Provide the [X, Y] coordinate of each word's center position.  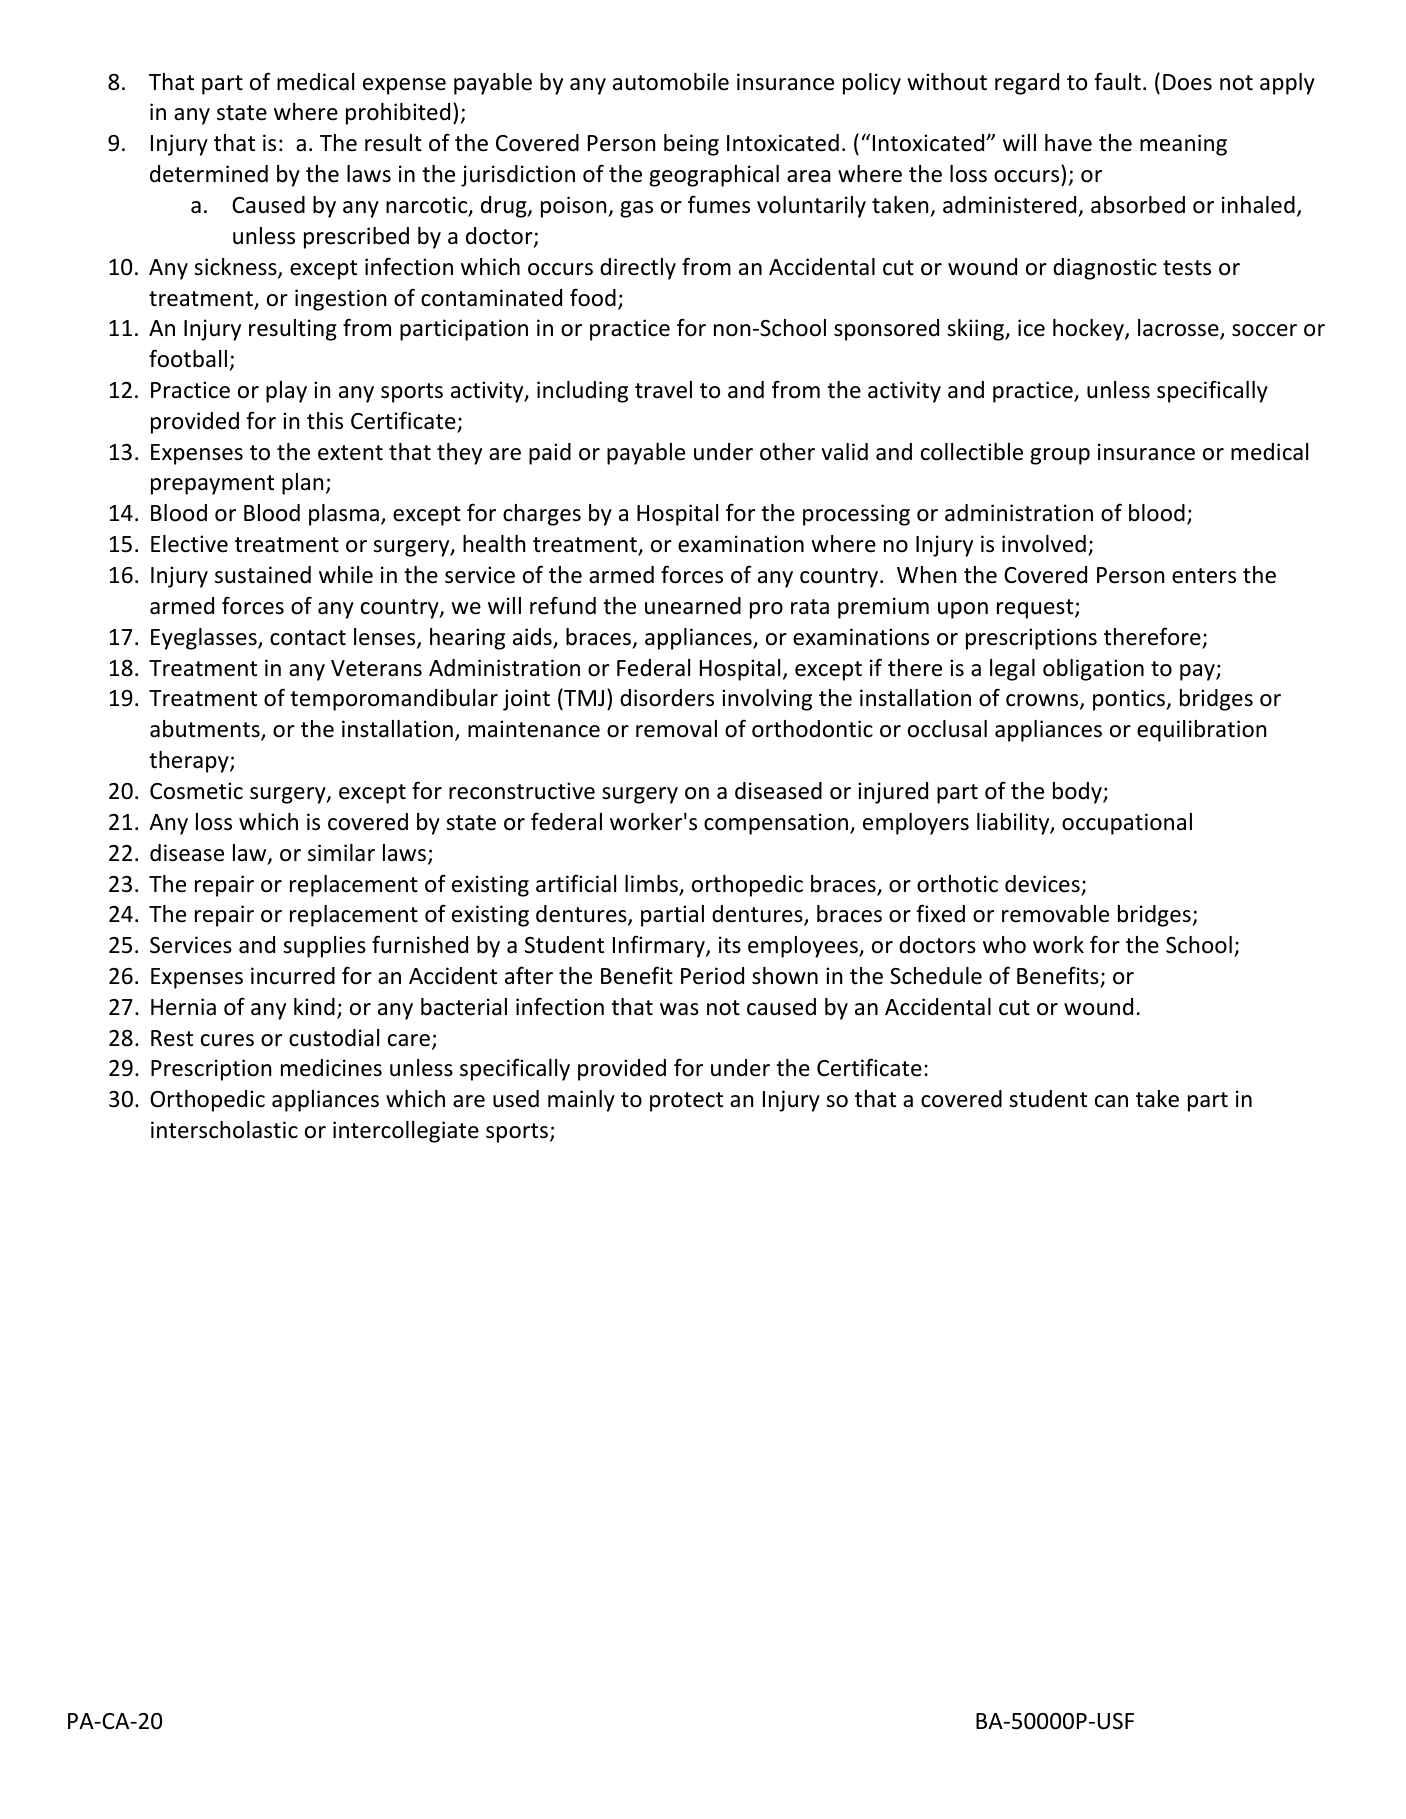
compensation [777, 824]
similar [341, 853]
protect [686, 1102]
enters [1204, 576]
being [691, 145]
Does [1187, 82]
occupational [1127, 824]
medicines [331, 1068]
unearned [693, 606]
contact [308, 638]
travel [663, 390]
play [286, 392]
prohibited [398, 114]
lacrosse [1179, 329]
